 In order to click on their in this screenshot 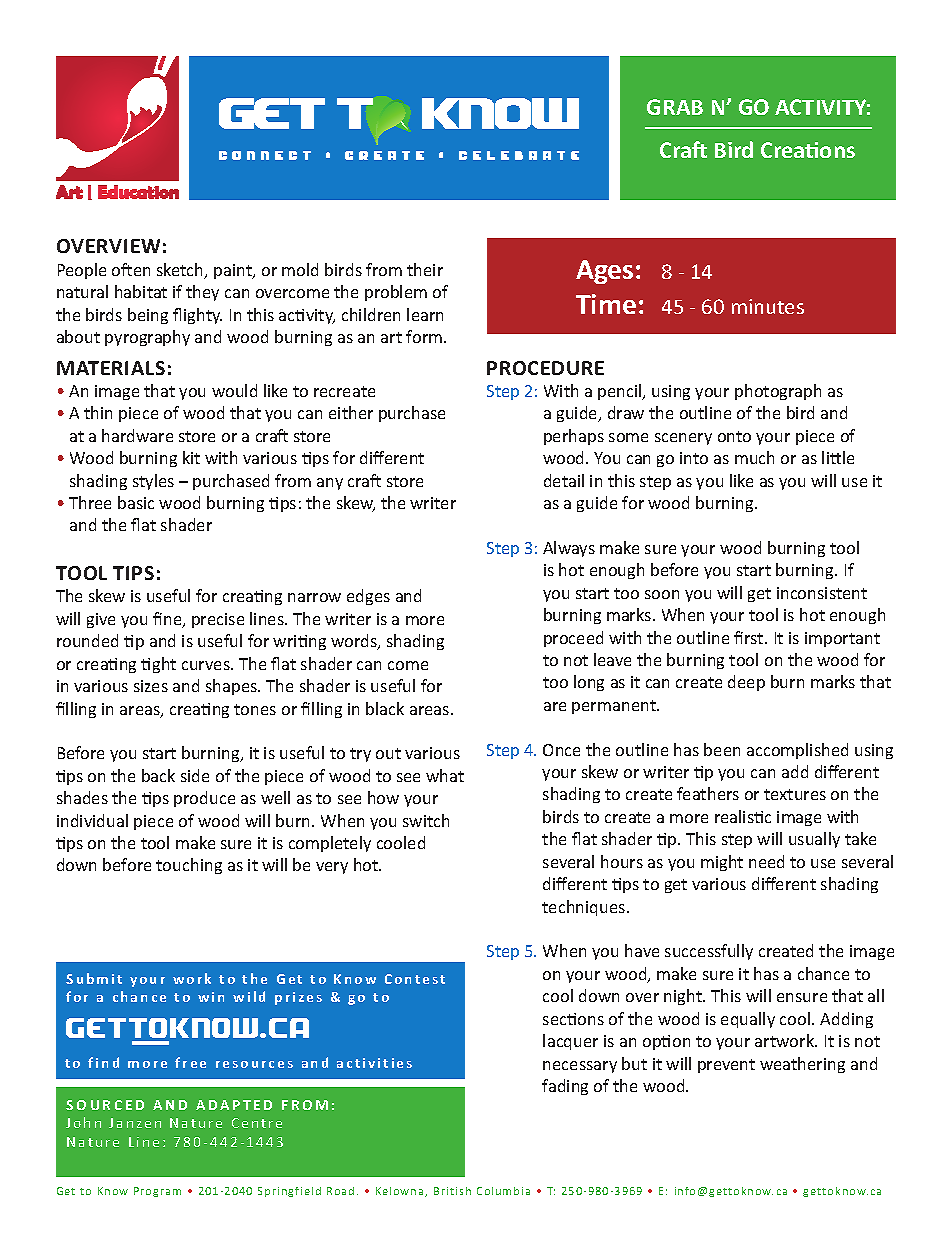, I will do `click(425, 269)`.
